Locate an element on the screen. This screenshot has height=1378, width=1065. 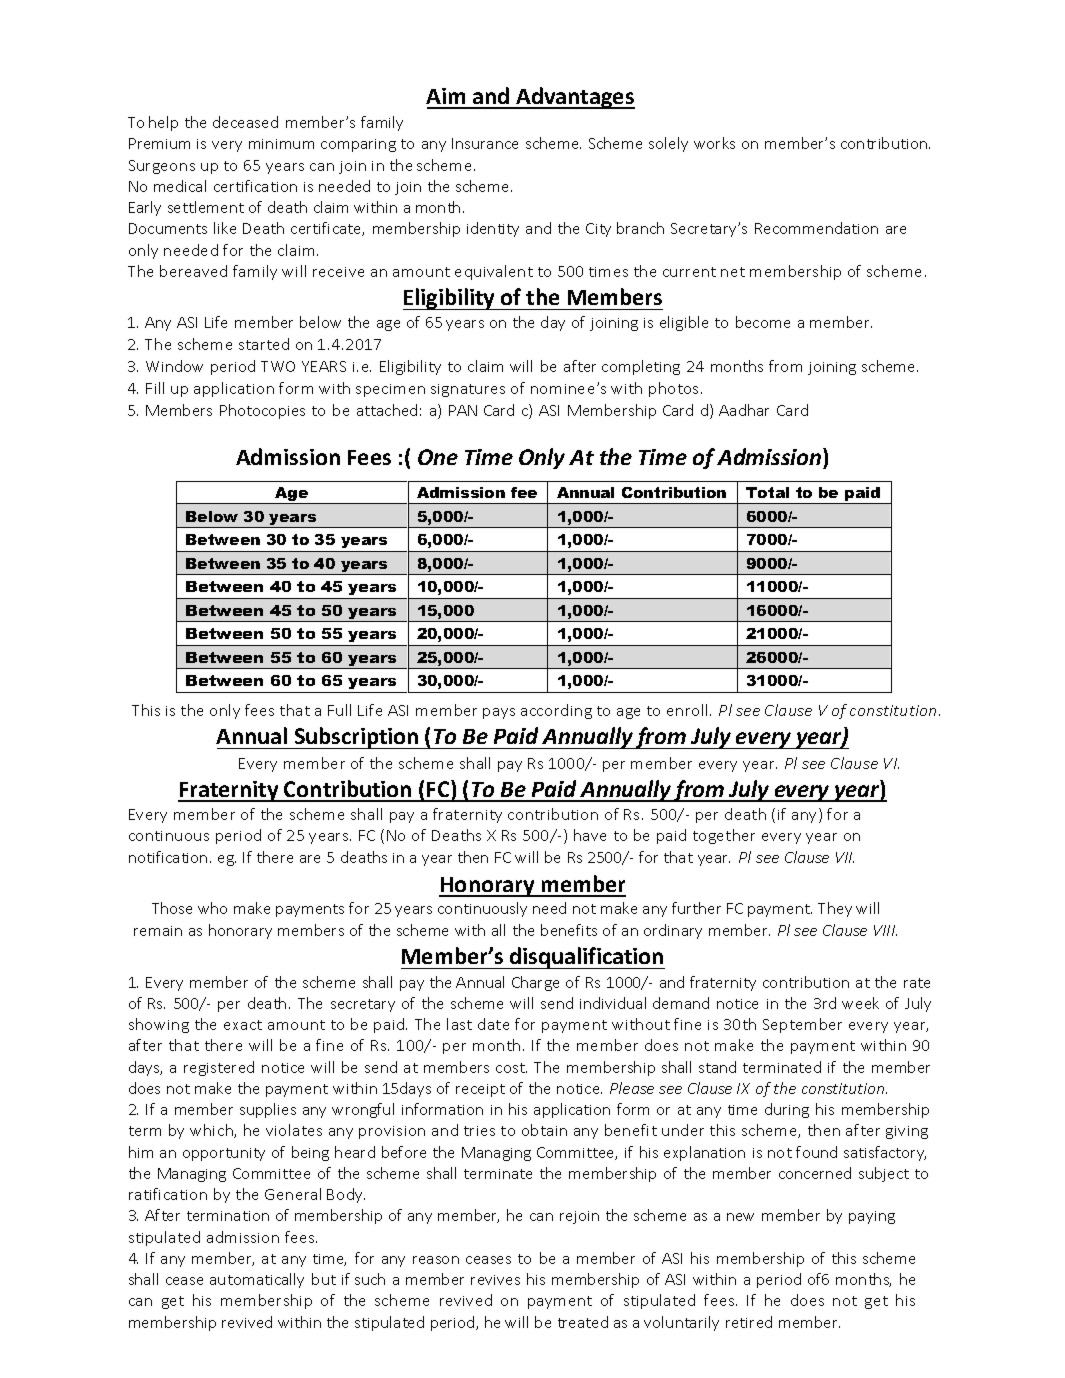
Full is located at coordinates (339, 710).
